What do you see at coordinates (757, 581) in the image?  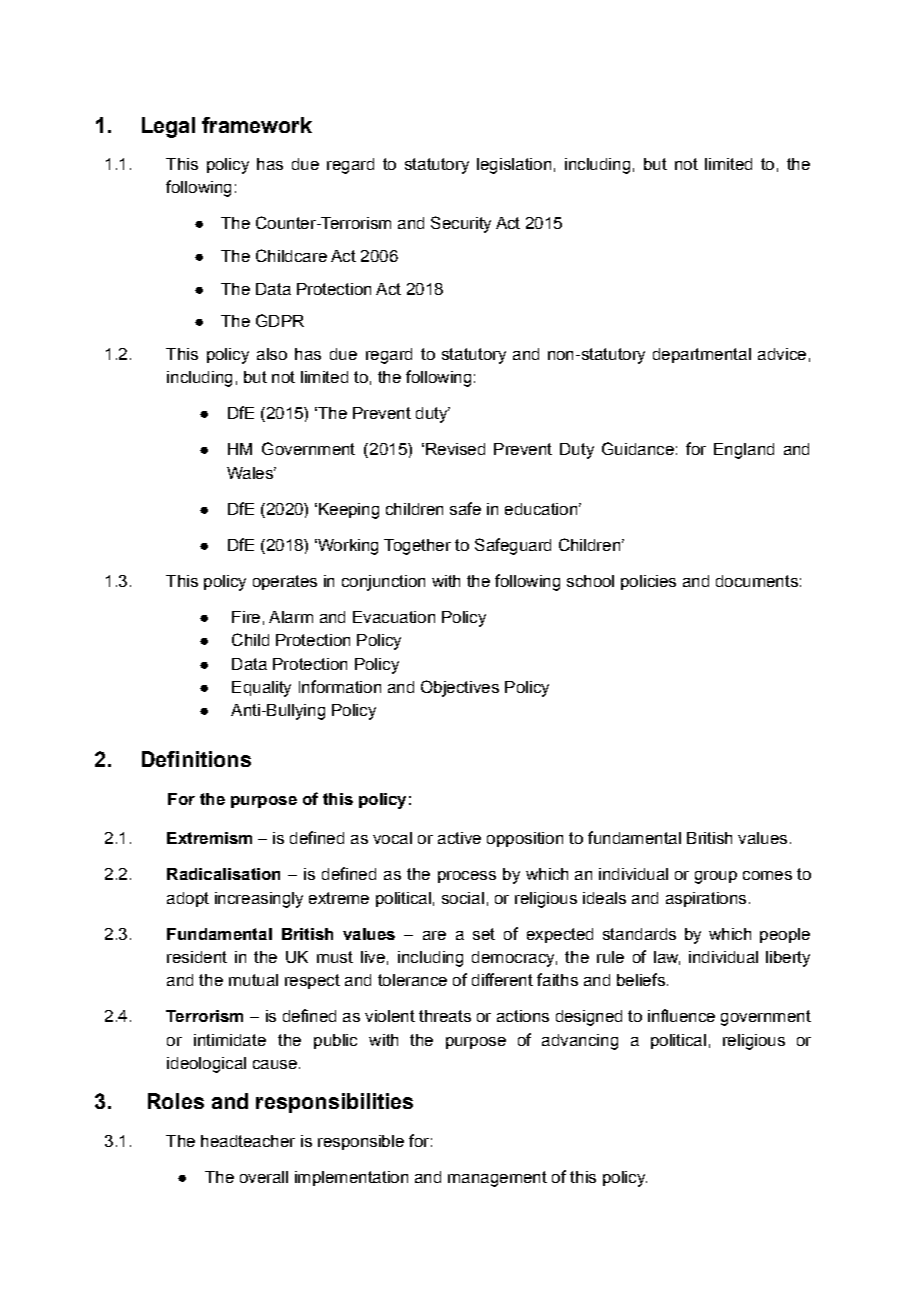 I see `documents` at bounding box center [757, 581].
